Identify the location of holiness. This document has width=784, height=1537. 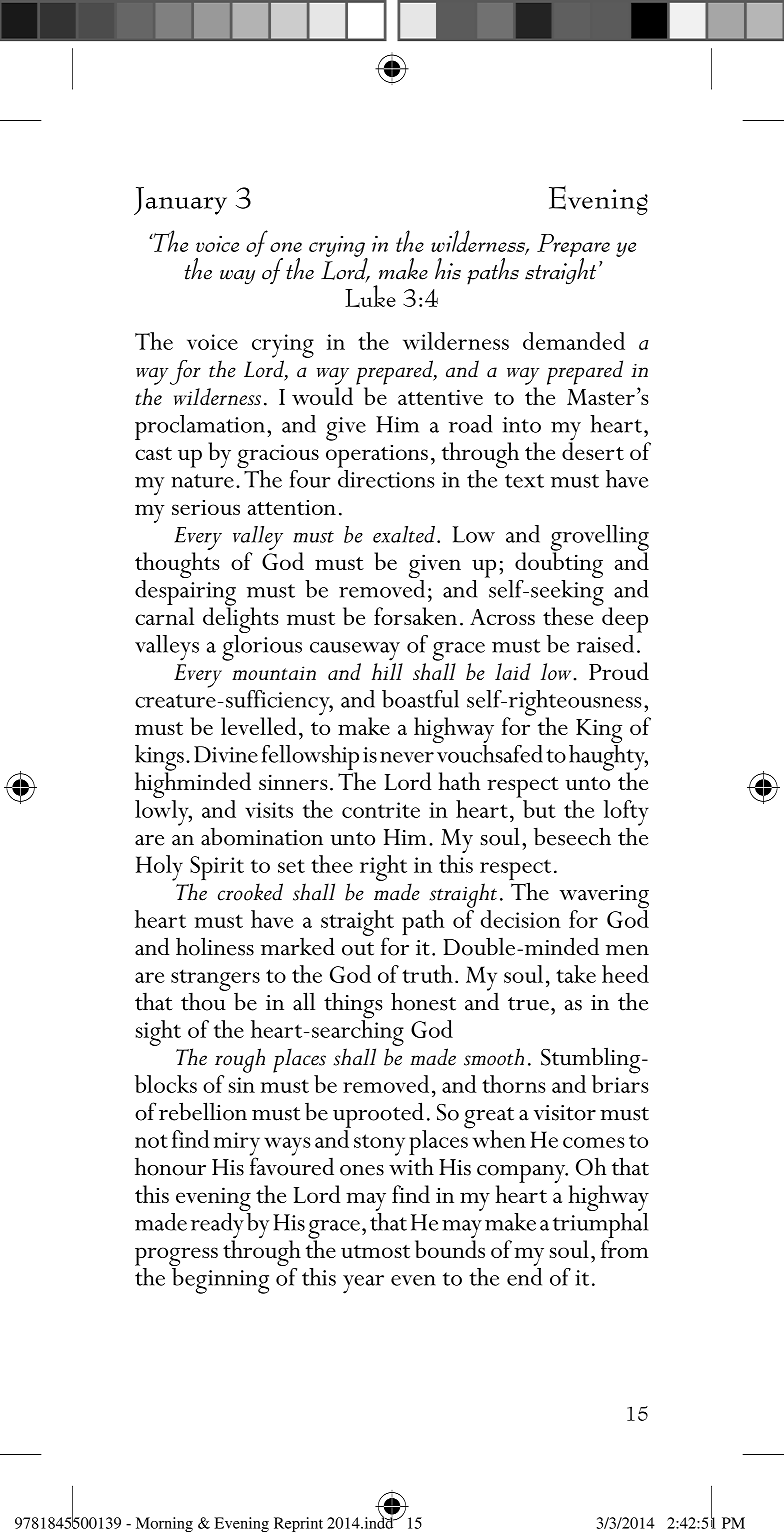
(215, 946).
